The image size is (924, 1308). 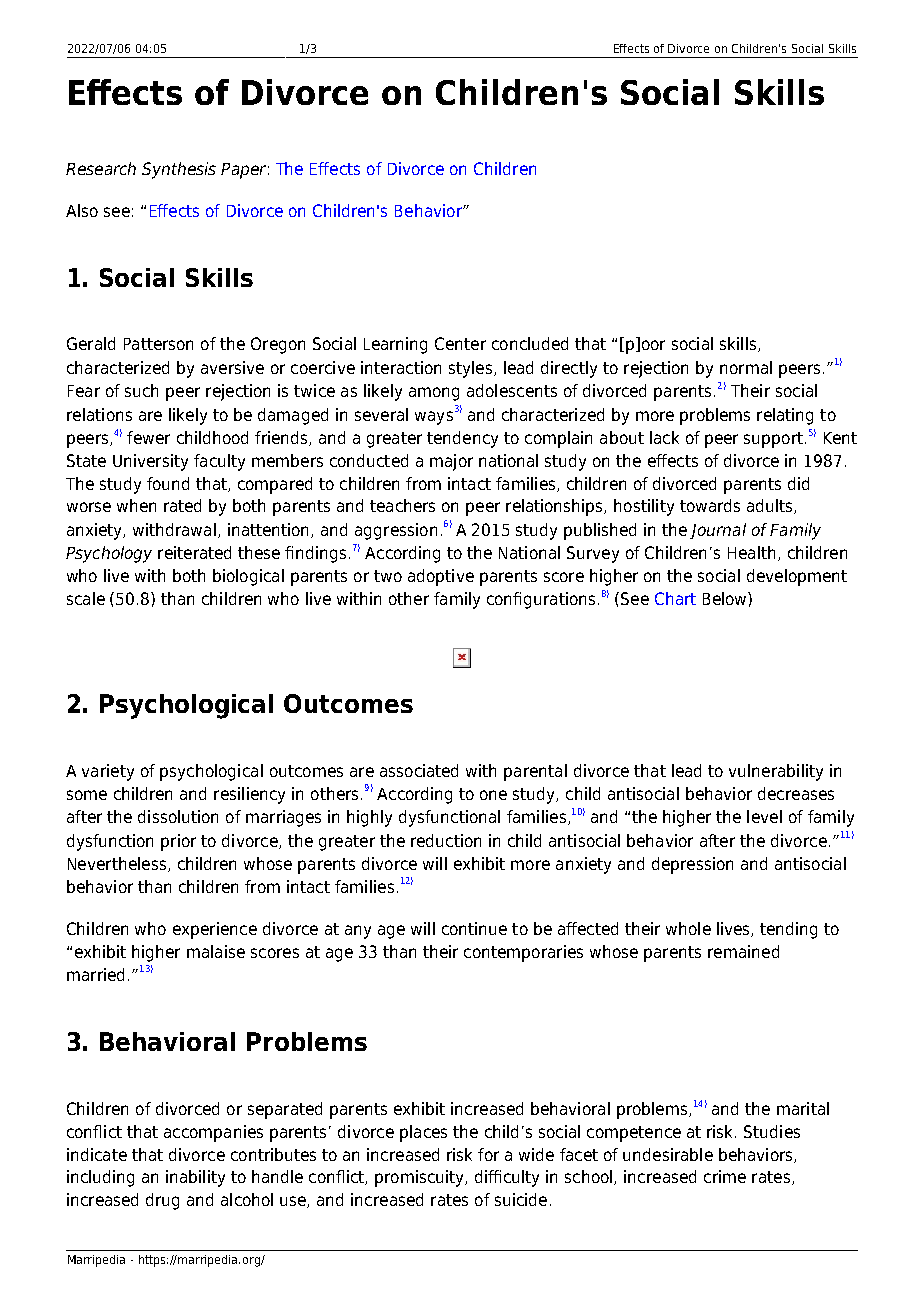 I want to click on Synthesis, so click(x=179, y=170).
